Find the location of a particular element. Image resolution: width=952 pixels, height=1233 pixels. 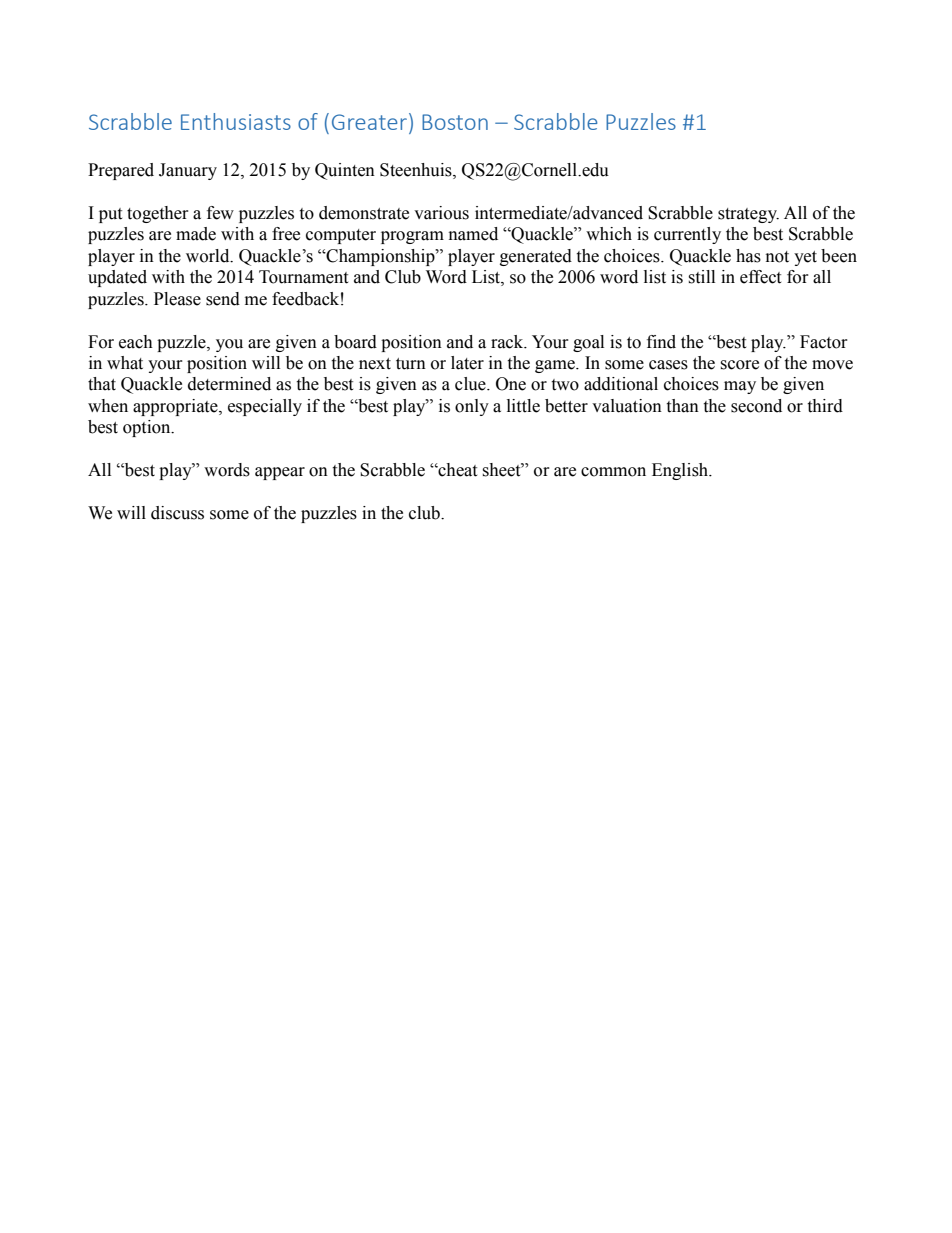

Enthusiasts is located at coordinates (236, 121).
